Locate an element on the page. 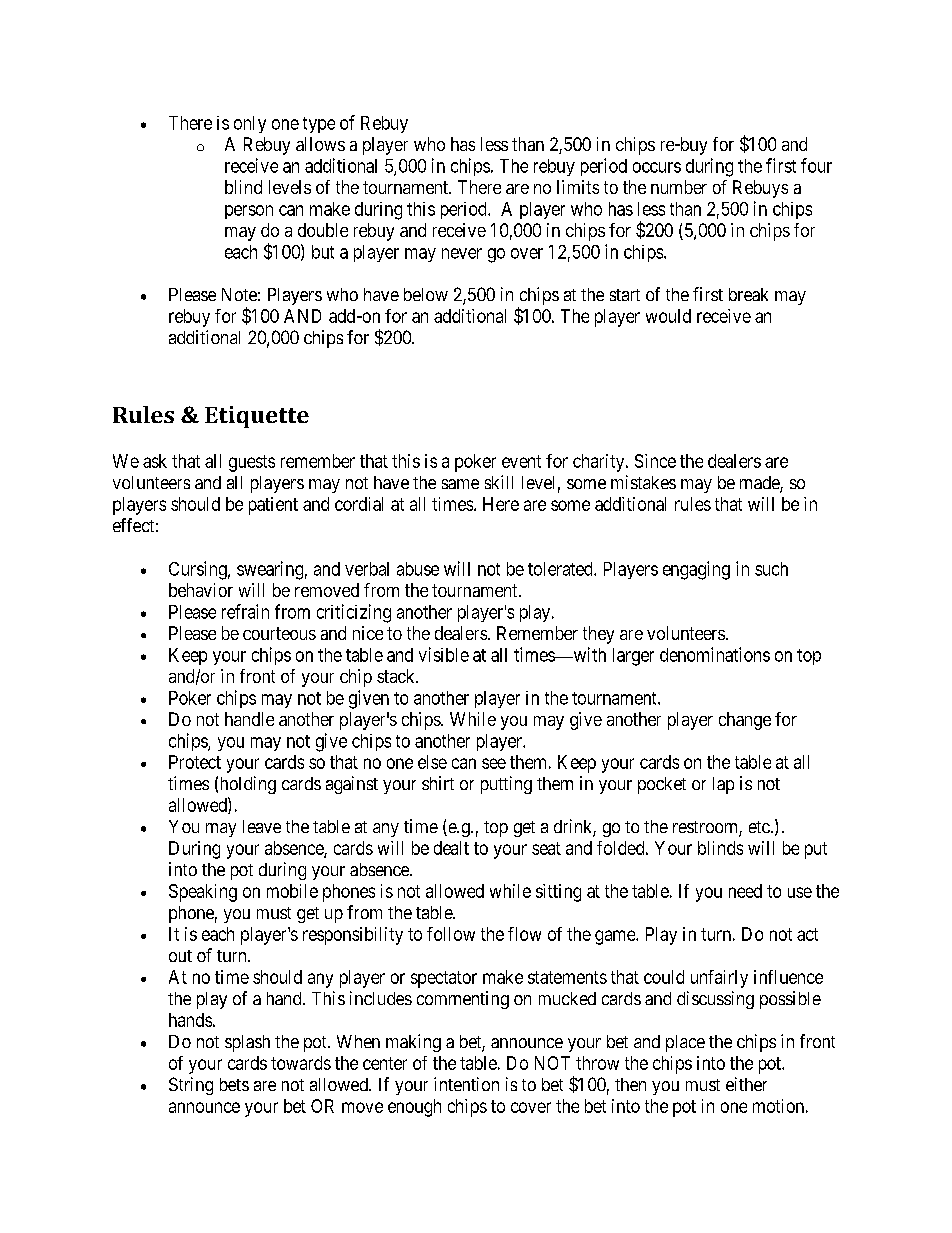  number is located at coordinates (679, 187).
